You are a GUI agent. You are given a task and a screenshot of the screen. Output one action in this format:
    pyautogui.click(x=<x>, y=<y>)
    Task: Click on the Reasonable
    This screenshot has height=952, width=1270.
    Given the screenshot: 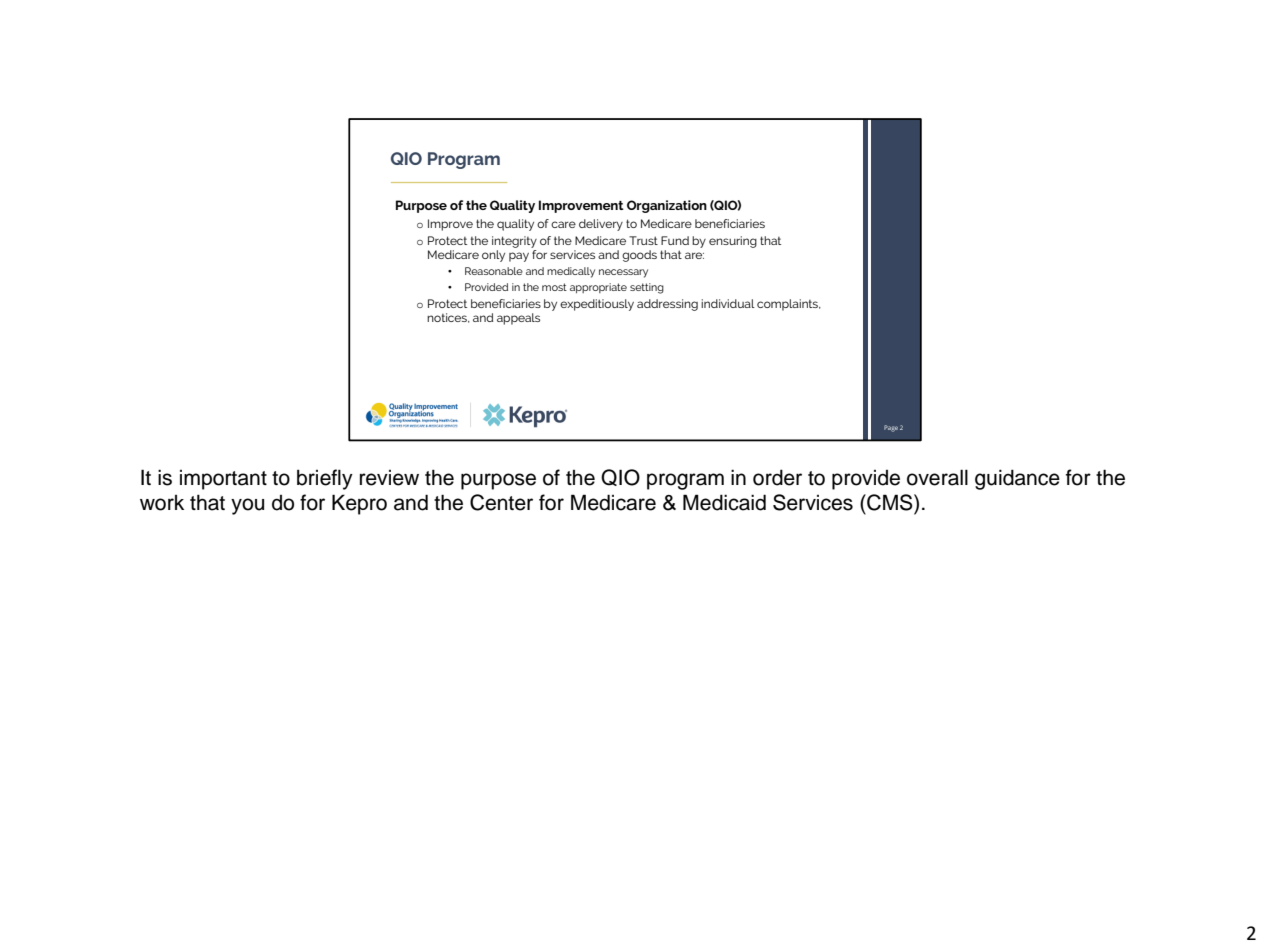 What is the action you would take?
    pyautogui.click(x=494, y=271)
